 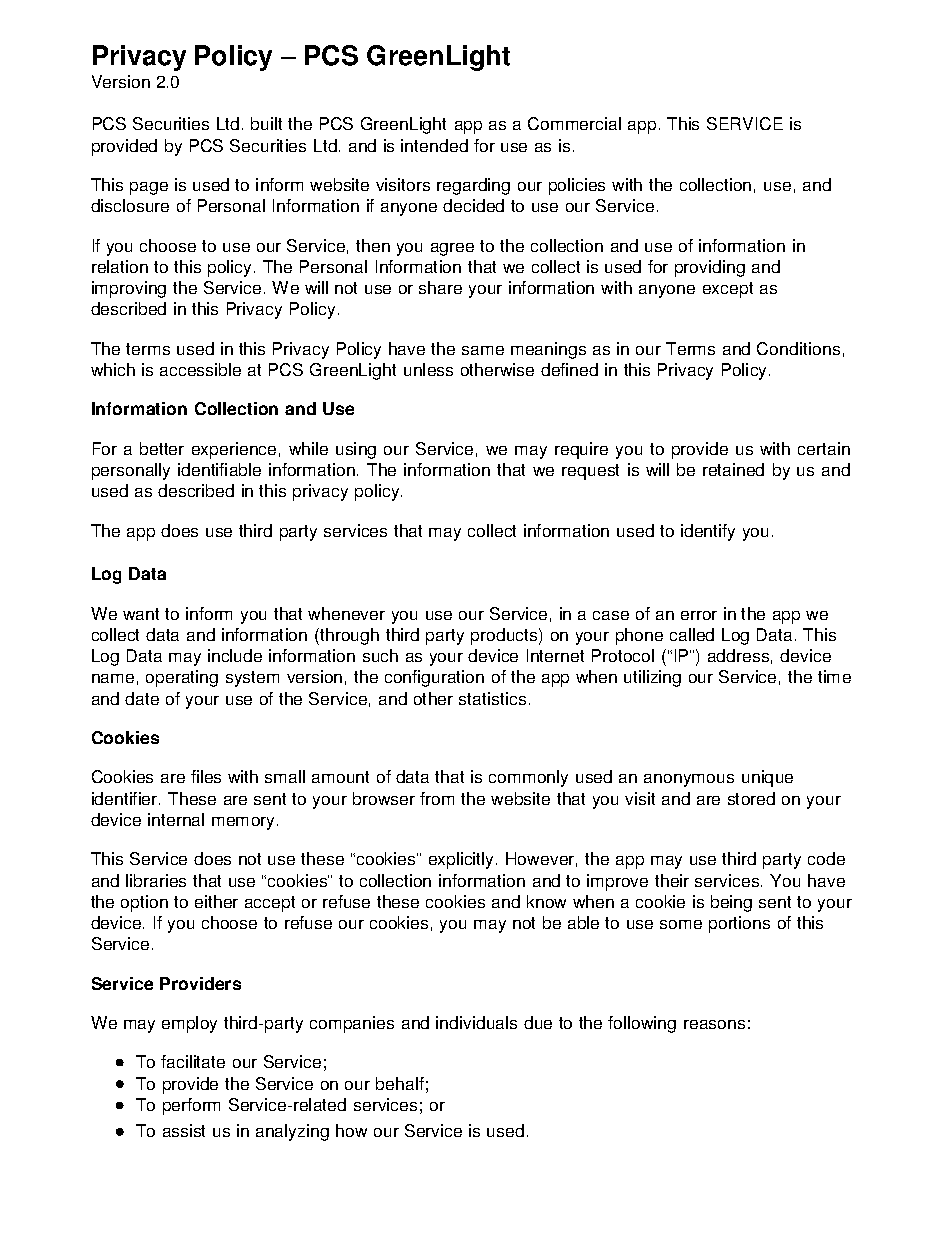 I want to click on error, so click(x=699, y=615).
